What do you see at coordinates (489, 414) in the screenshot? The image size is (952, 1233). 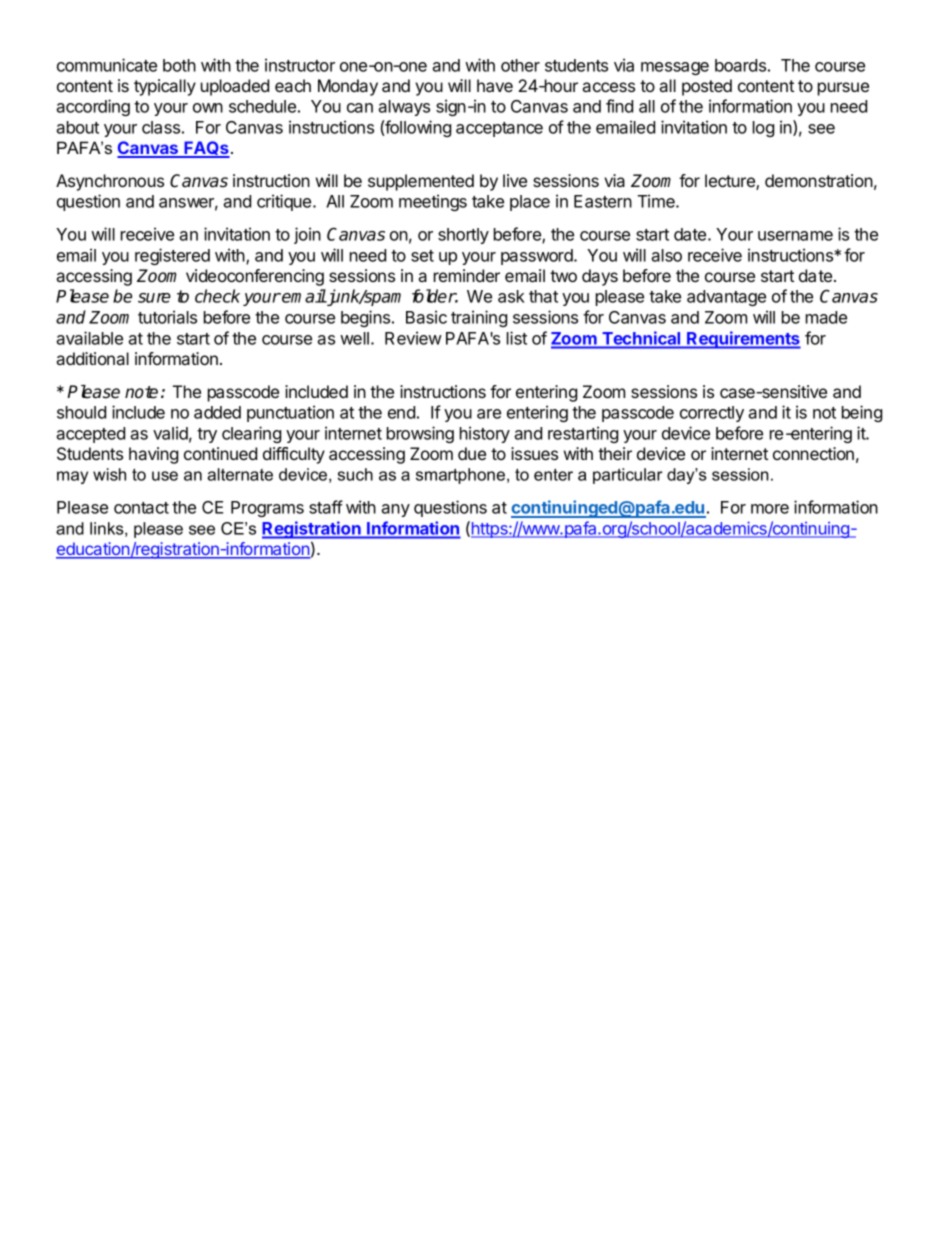 I see `are` at bounding box center [489, 414].
